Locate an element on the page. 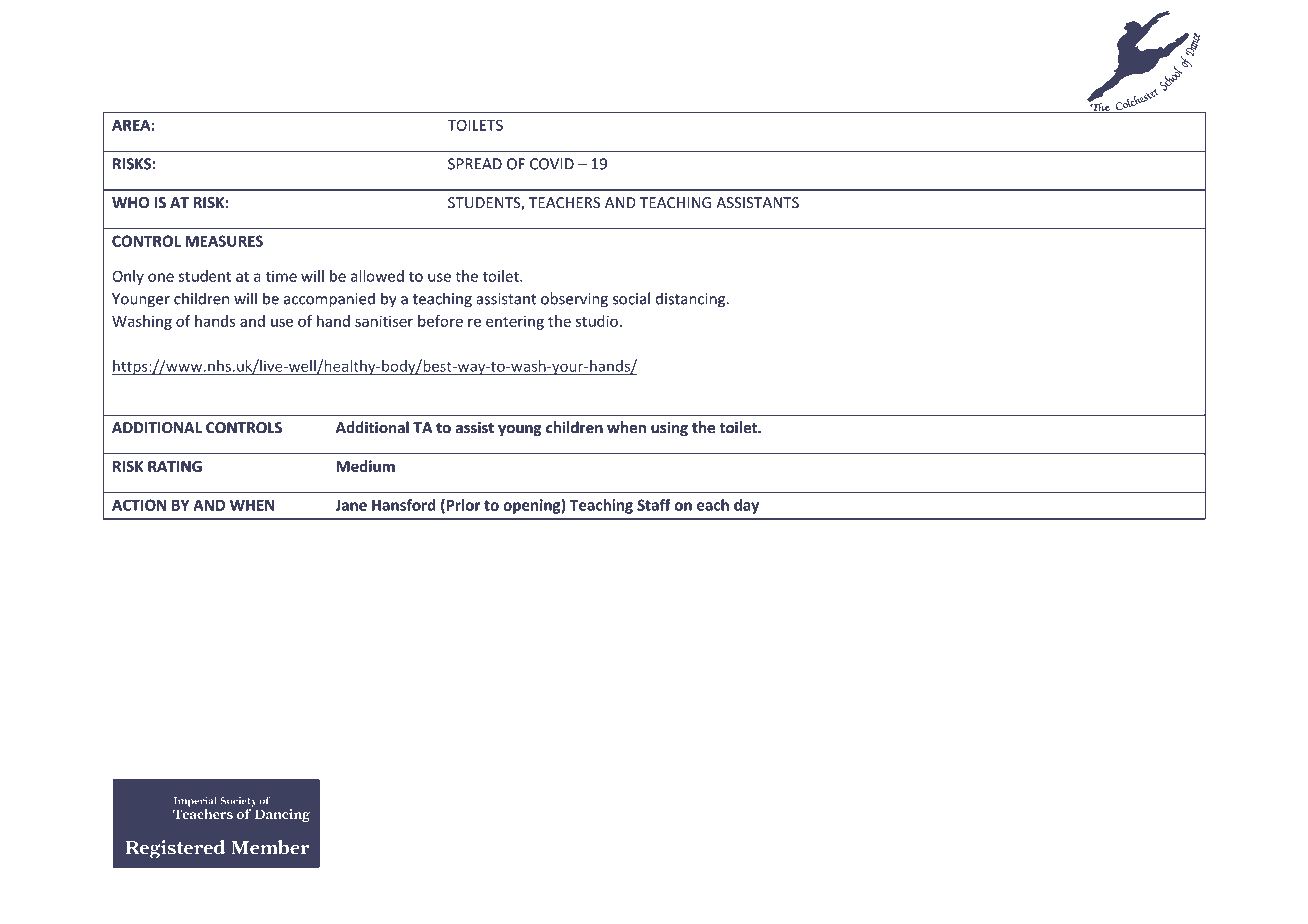 The height and width of the image is (924, 1308). Staff is located at coordinates (654, 505).
